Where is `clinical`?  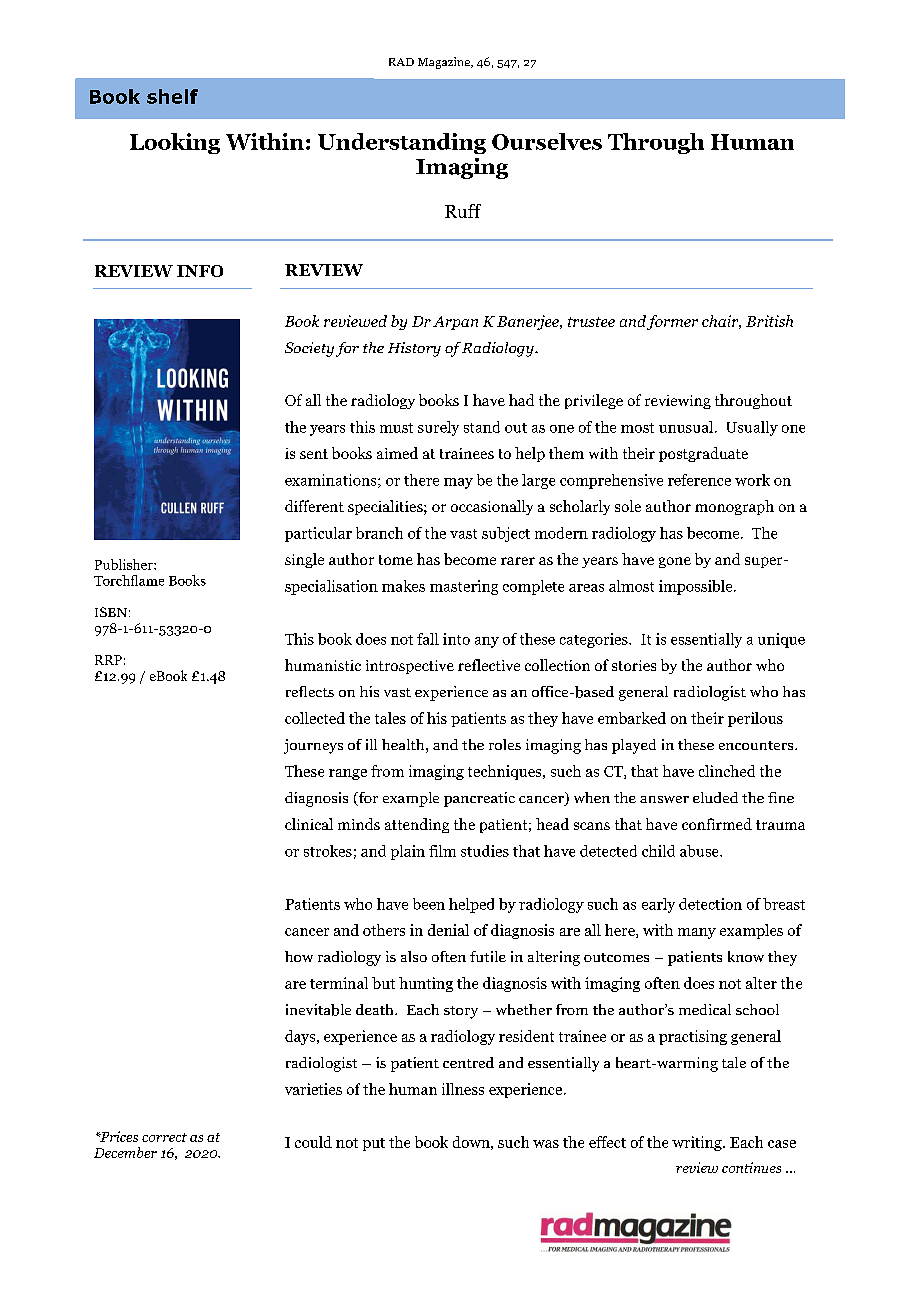
clinical is located at coordinates (309, 824).
